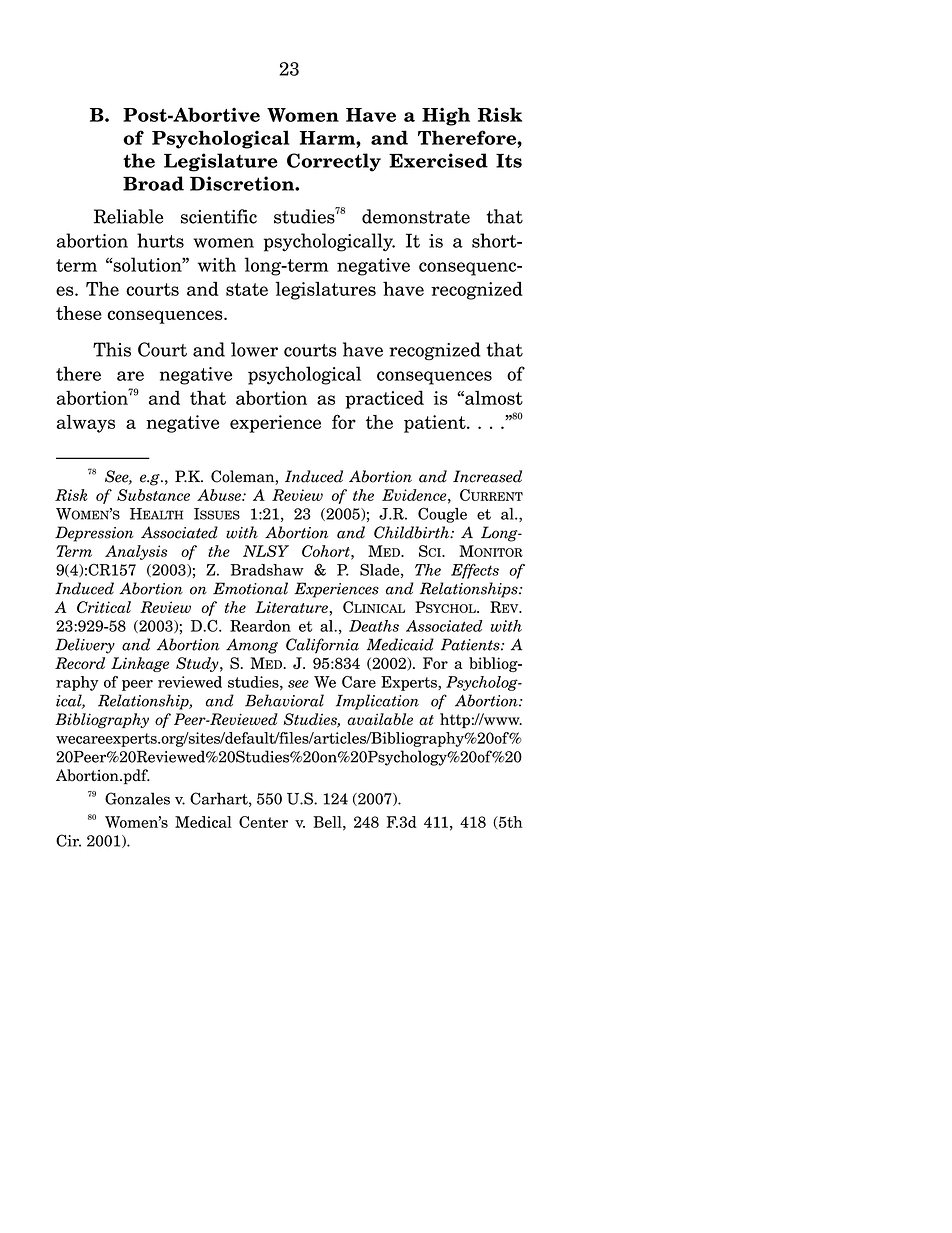 The image size is (952, 1233). Describe the element at coordinates (79, 313) in the image. I see `these` at that location.
